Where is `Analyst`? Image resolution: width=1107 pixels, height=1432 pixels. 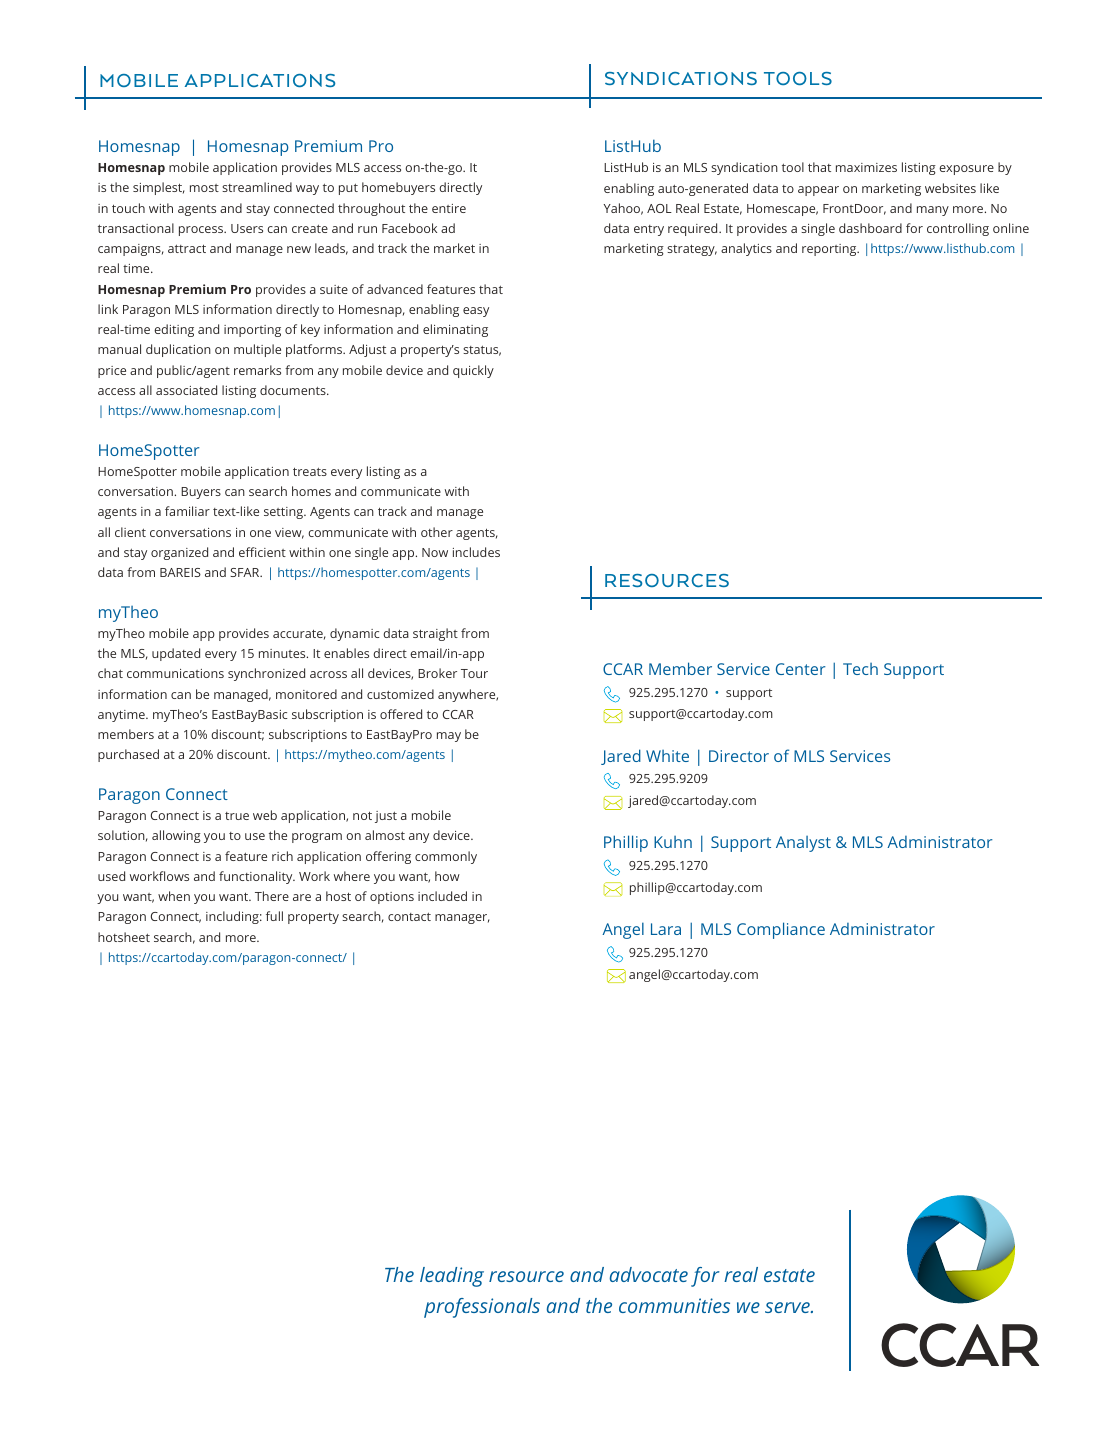
Analyst is located at coordinates (803, 844).
